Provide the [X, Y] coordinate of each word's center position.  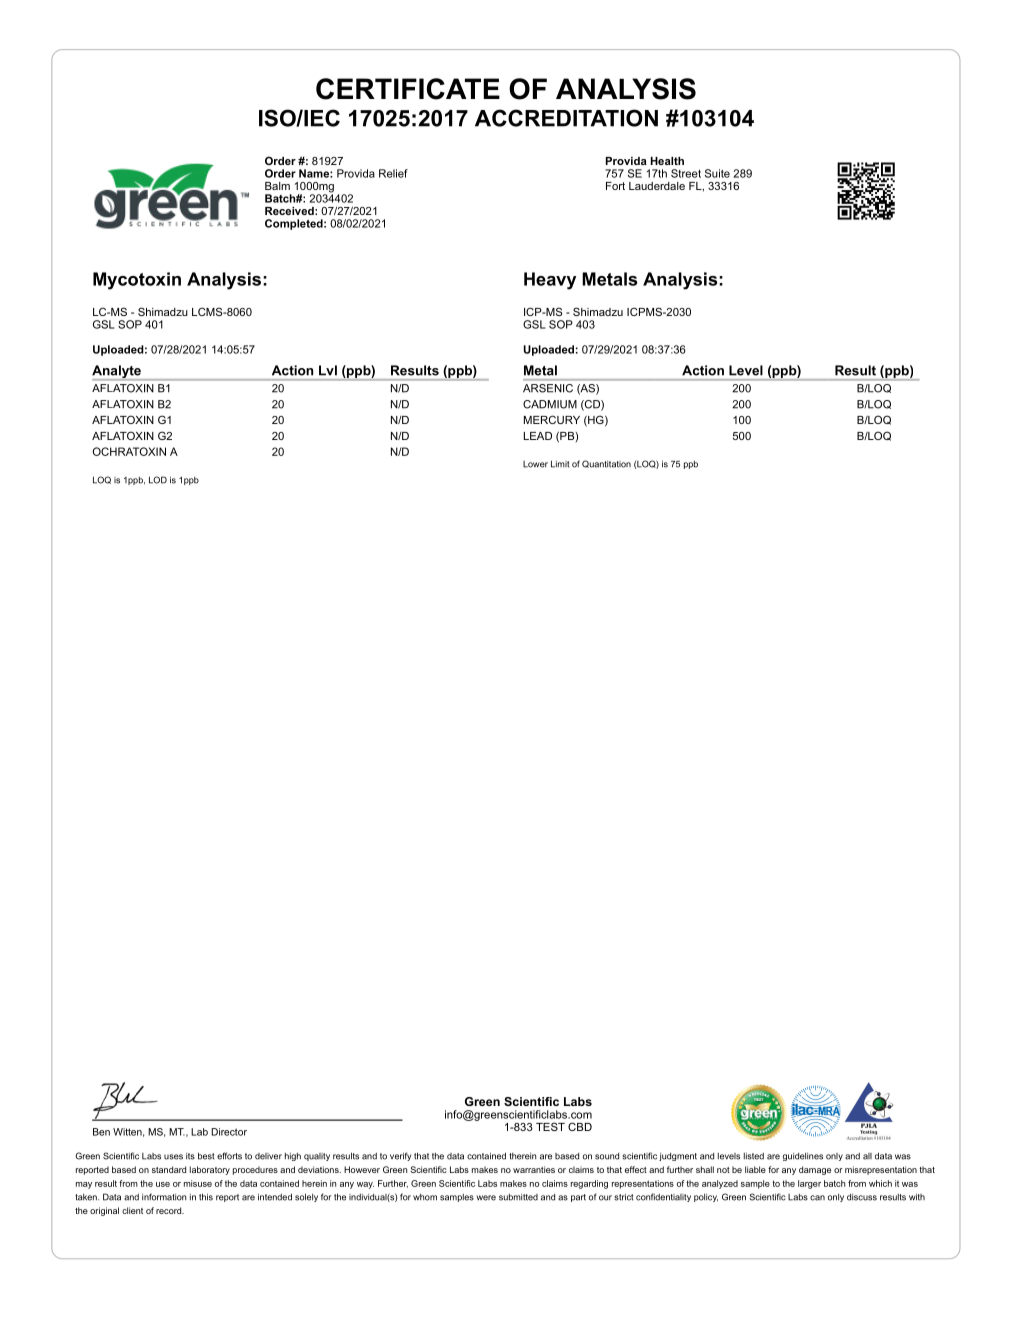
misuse [198, 1183]
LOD [158, 480]
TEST [550, 1126]
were [486, 1198]
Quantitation [606, 464]
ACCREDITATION [566, 118]
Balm [277, 186]
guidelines [803, 1157]
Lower [535, 464]
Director [229, 1132]
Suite [717, 173]
